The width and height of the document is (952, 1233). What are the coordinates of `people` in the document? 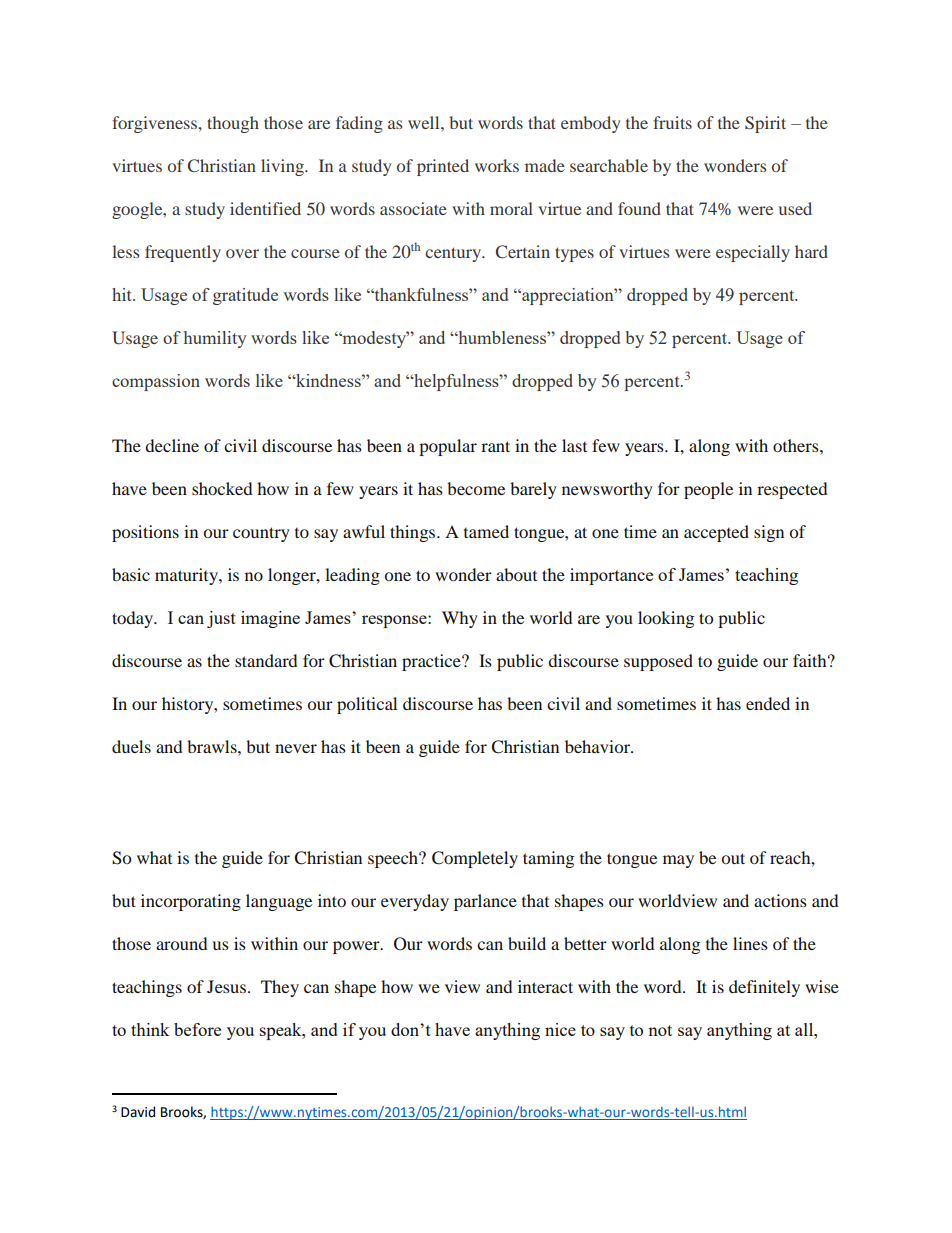 It's located at (708, 490).
